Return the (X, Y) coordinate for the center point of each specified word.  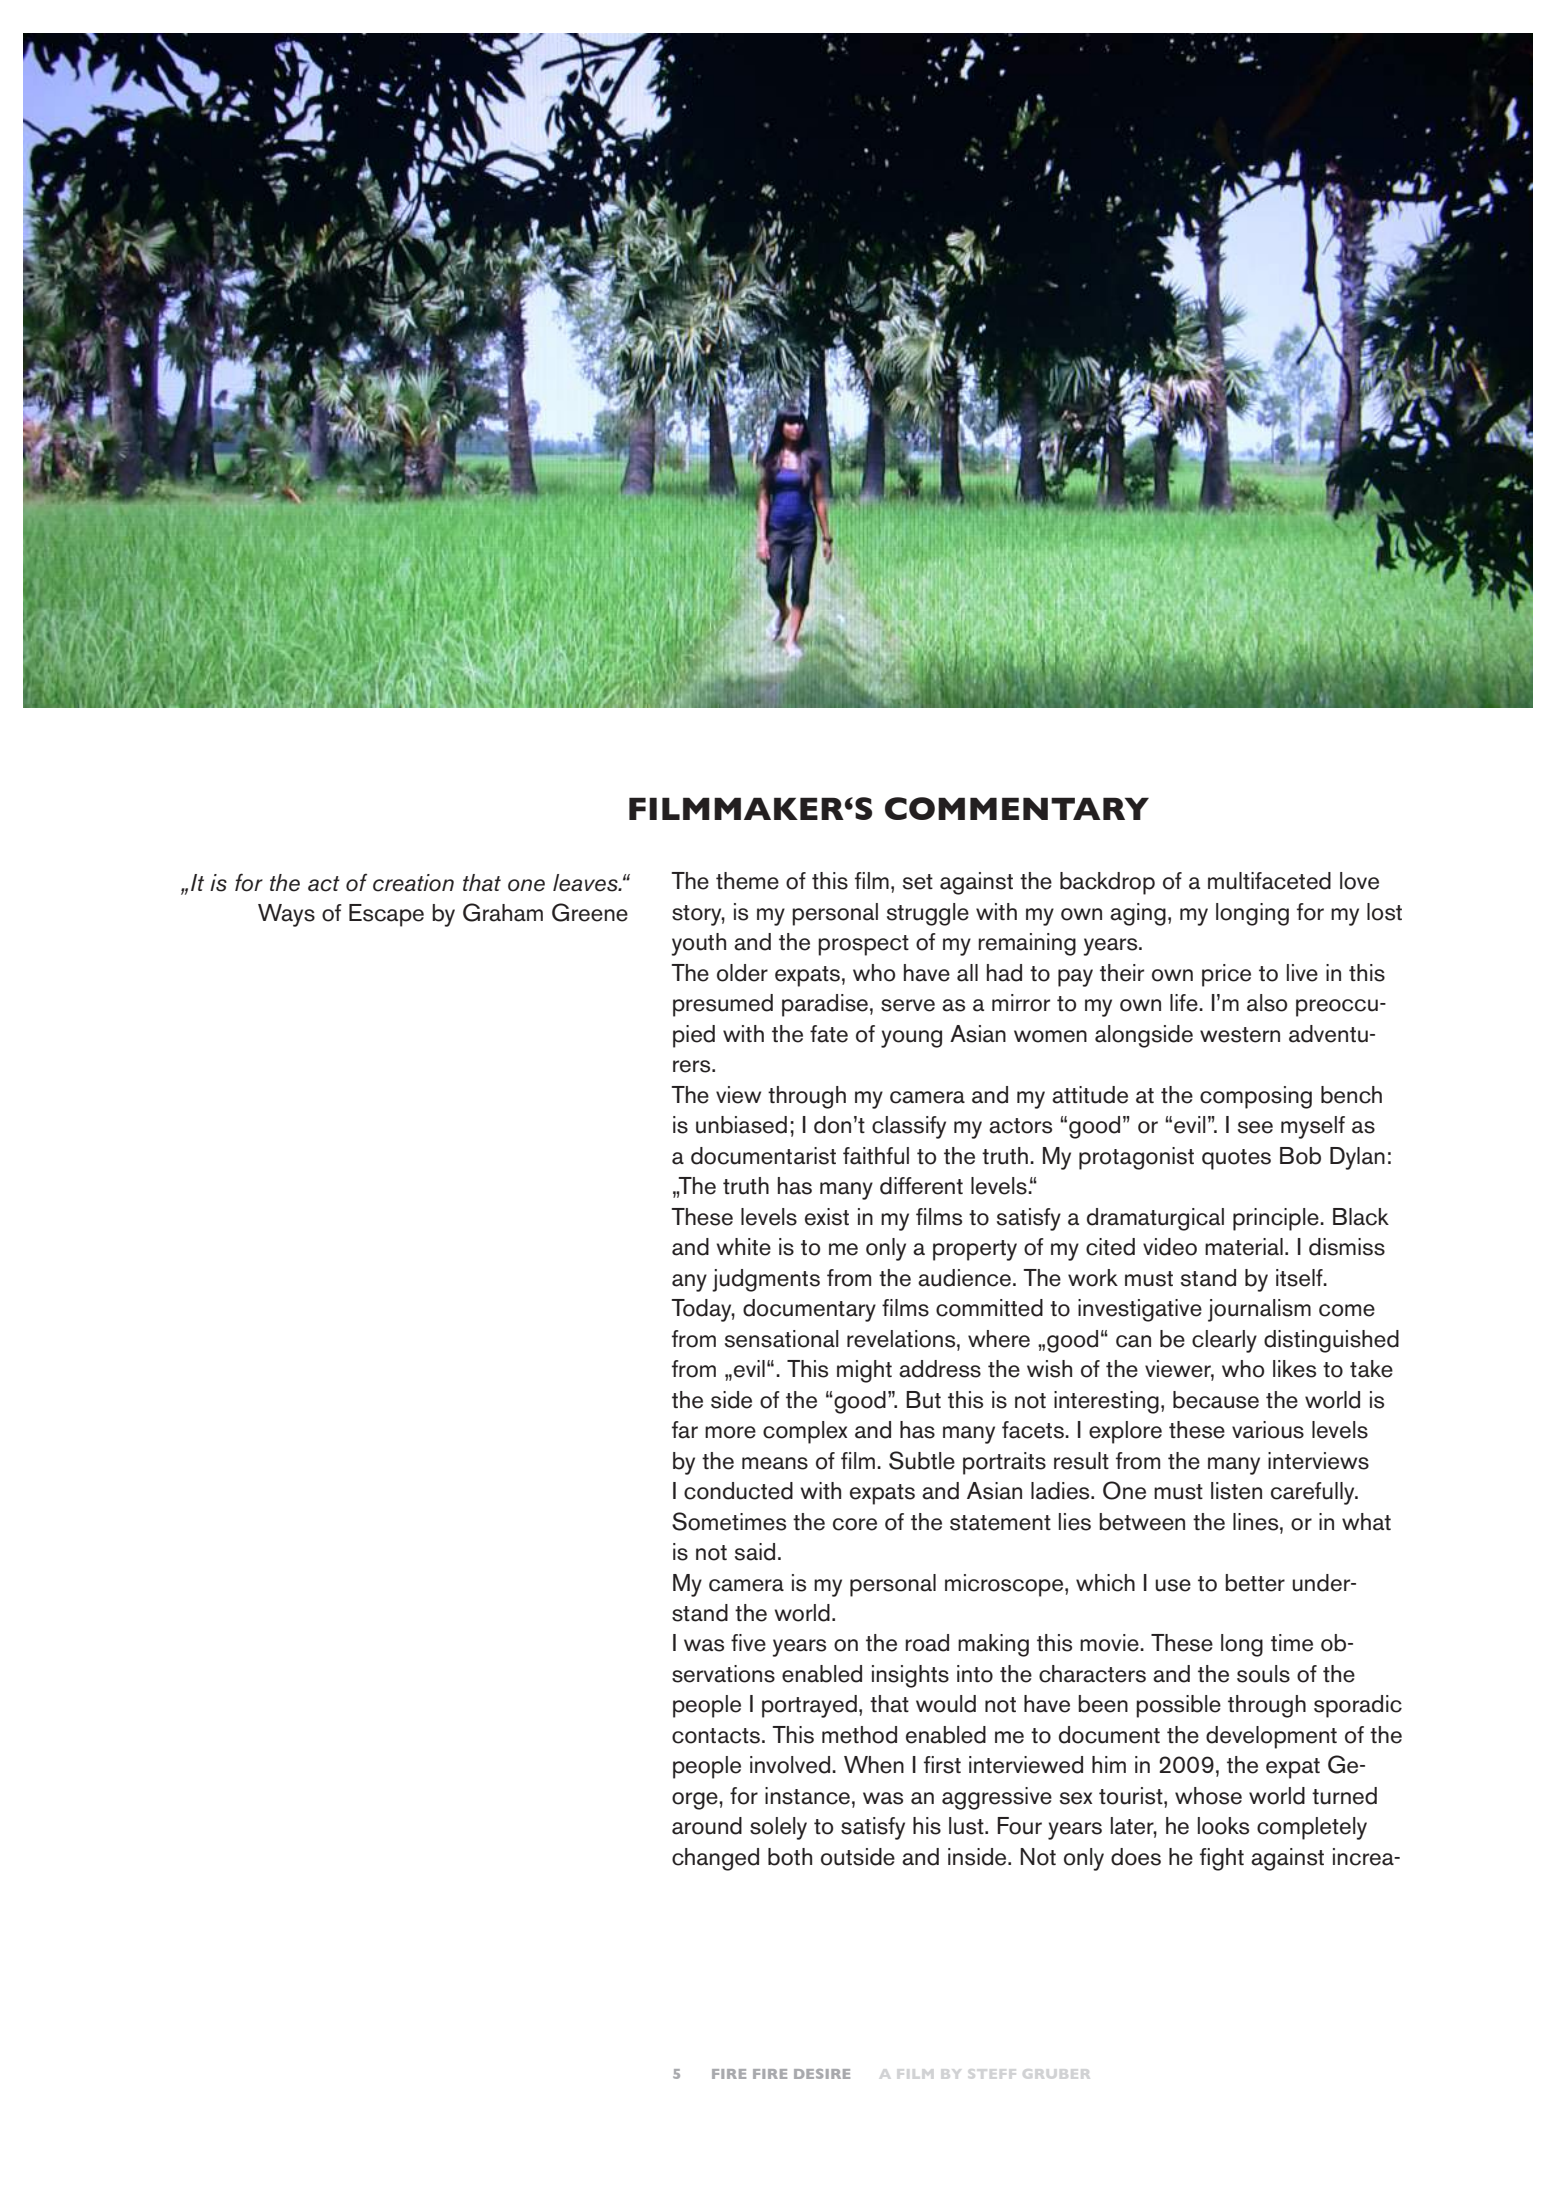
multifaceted (1269, 881)
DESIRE (822, 2074)
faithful (876, 1156)
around (707, 1826)
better (1255, 1583)
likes (1294, 1369)
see (1255, 1127)
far (685, 1430)
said (755, 1552)
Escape (386, 915)
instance (807, 1796)
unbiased (741, 1125)
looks (1223, 1826)
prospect (863, 945)
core (855, 1524)
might (864, 1371)
